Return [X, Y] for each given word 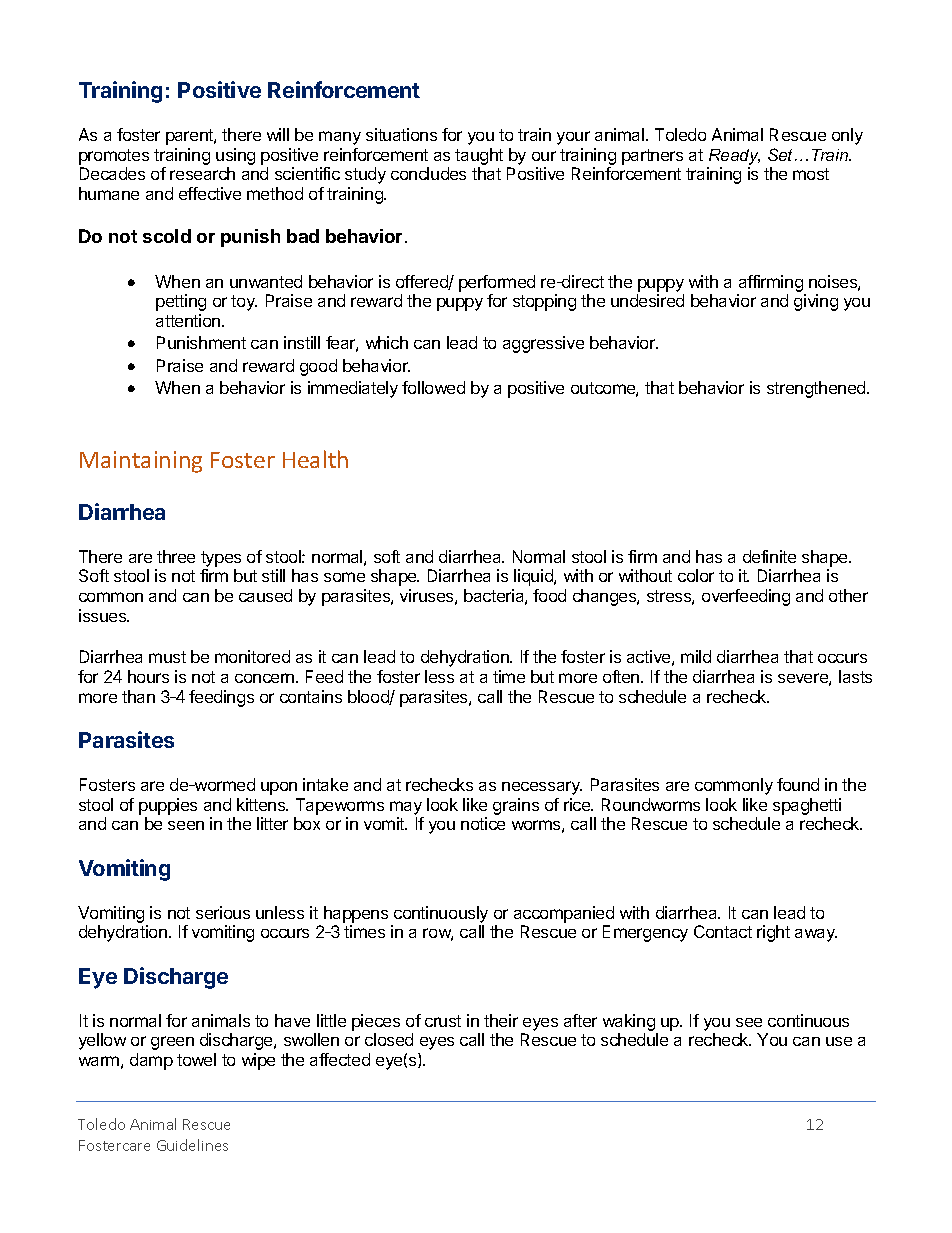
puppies [168, 806]
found [798, 784]
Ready [734, 157]
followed [433, 387]
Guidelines [192, 1145]
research [202, 173]
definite [769, 556]
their [501, 1020]
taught [479, 156]
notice [483, 823]
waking [630, 1024]
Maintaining [141, 462]
